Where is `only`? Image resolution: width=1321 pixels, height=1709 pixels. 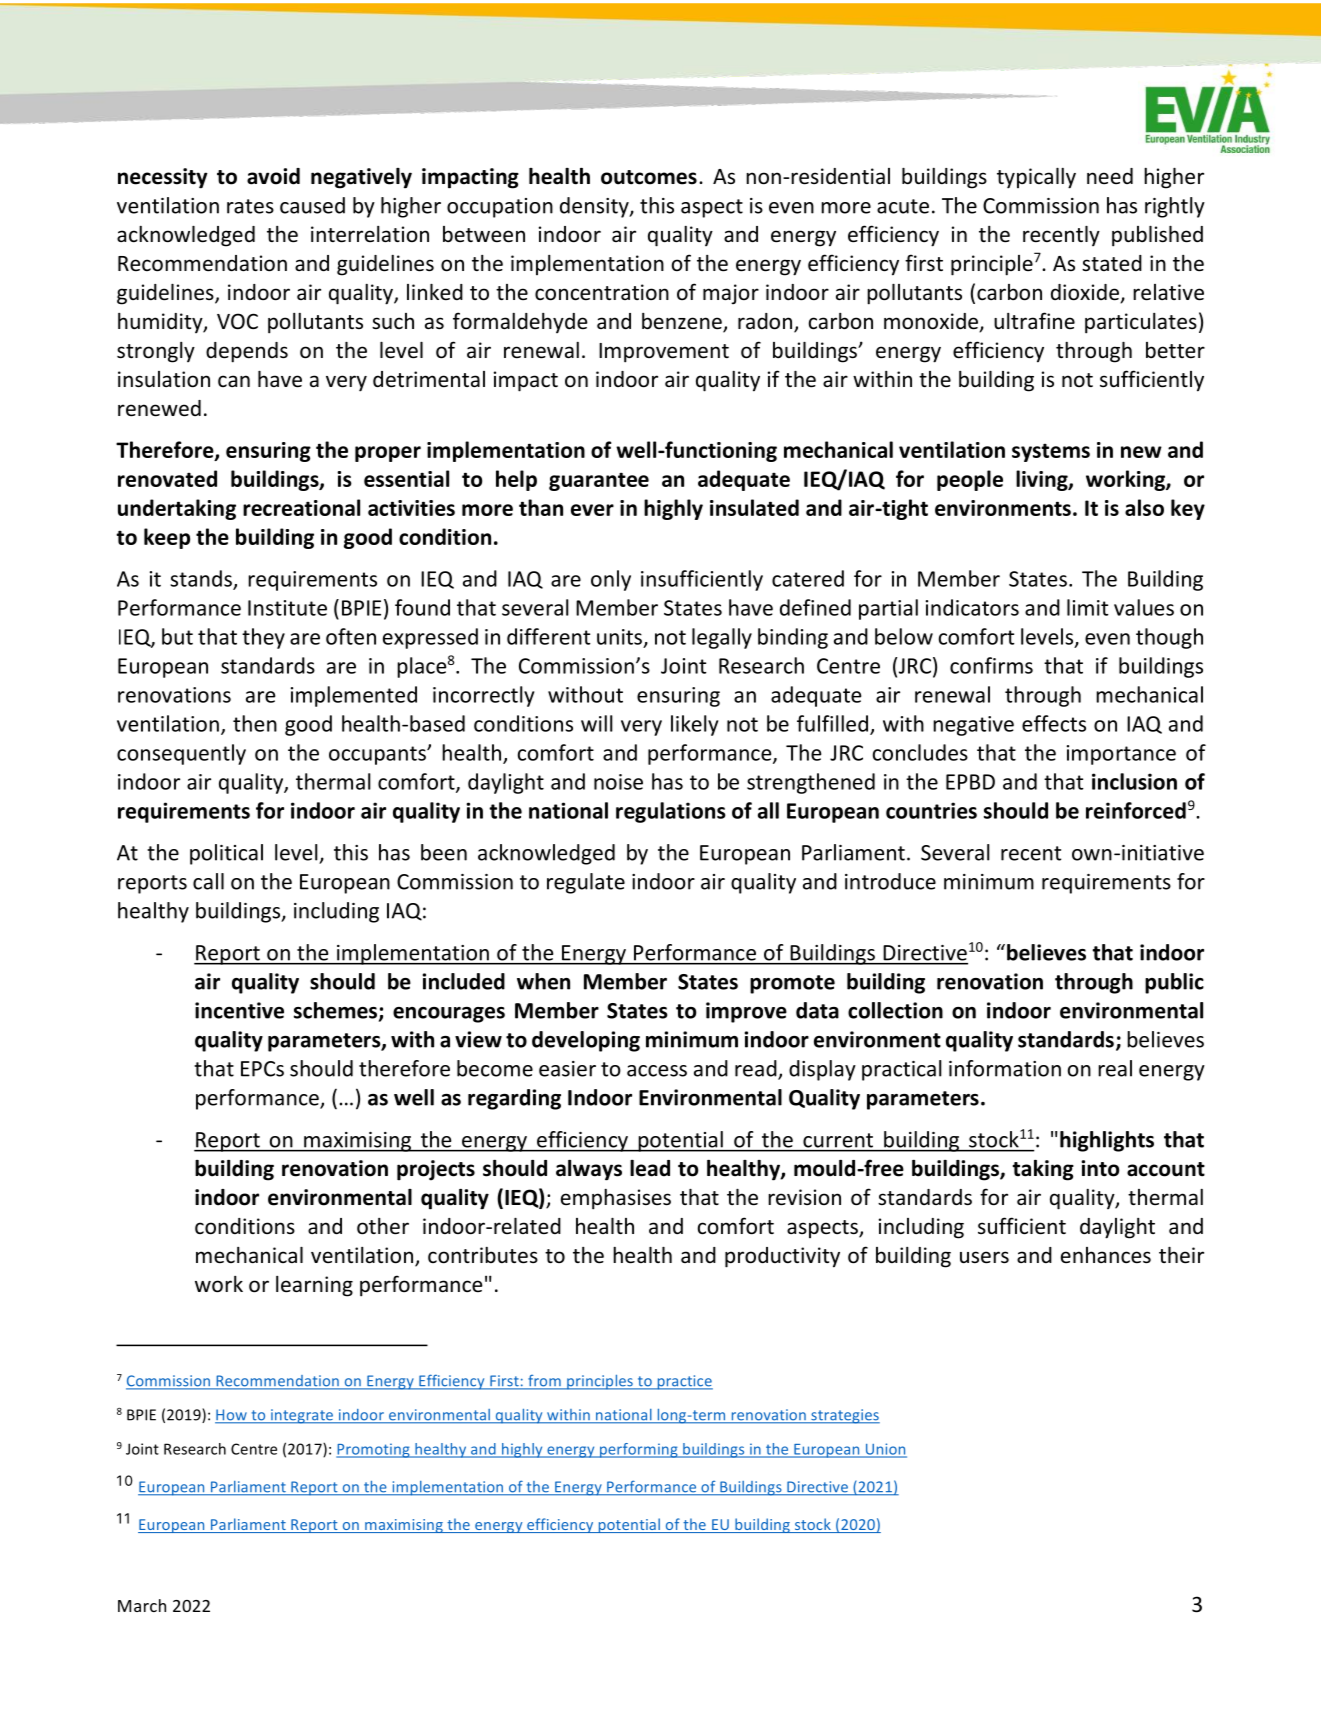
only is located at coordinates (611, 580).
